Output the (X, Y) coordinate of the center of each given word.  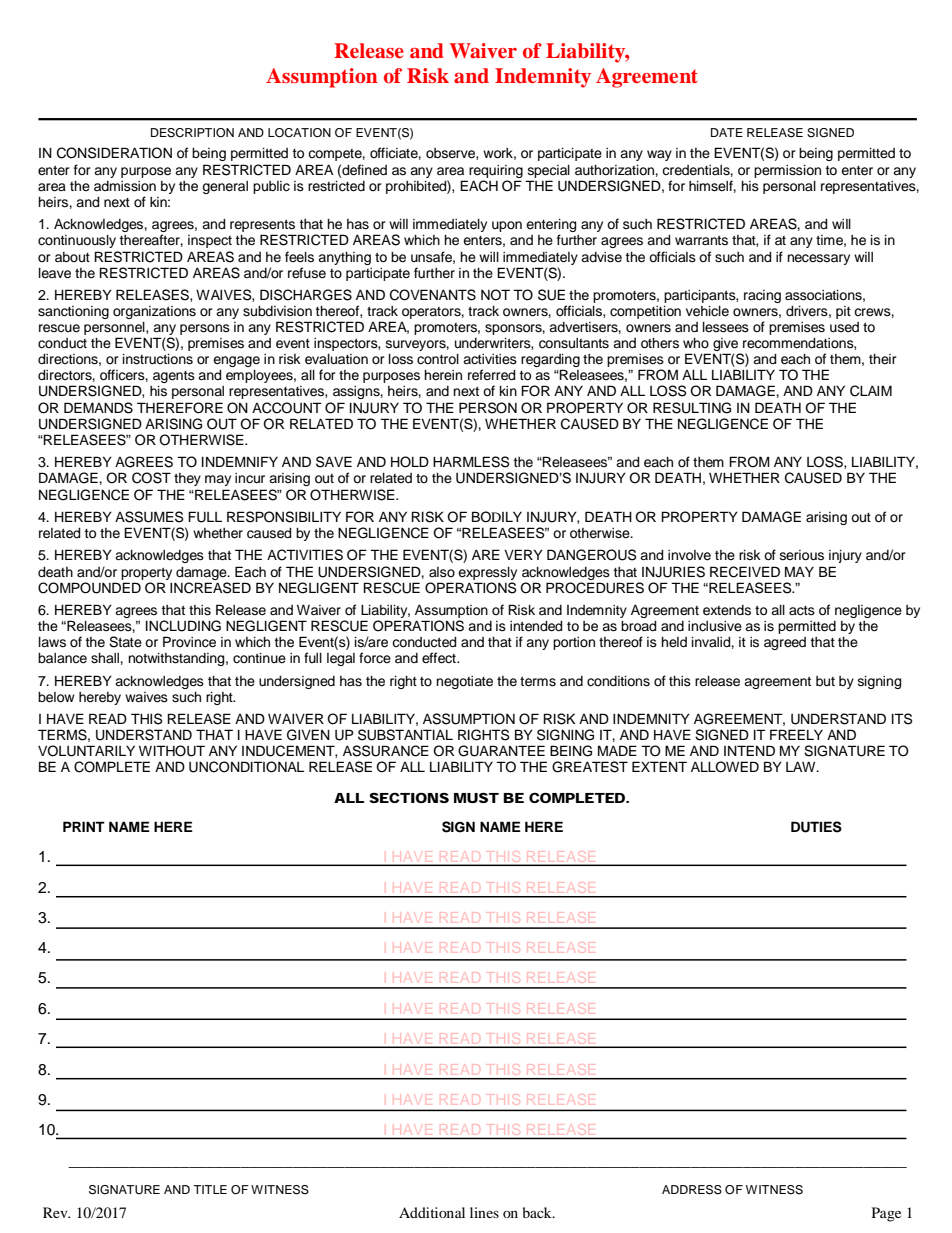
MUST (476, 797)
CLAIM (871, 391)
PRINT (84, 826)
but (825, 681)
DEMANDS (98, 408)
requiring (496, 171)
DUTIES (816, 827)
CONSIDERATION (114, 153)
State (125, 642)
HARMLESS (471, 462)
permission (787, 171)
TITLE (210, 1189)
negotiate (464, 682)
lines (484, 1212)
